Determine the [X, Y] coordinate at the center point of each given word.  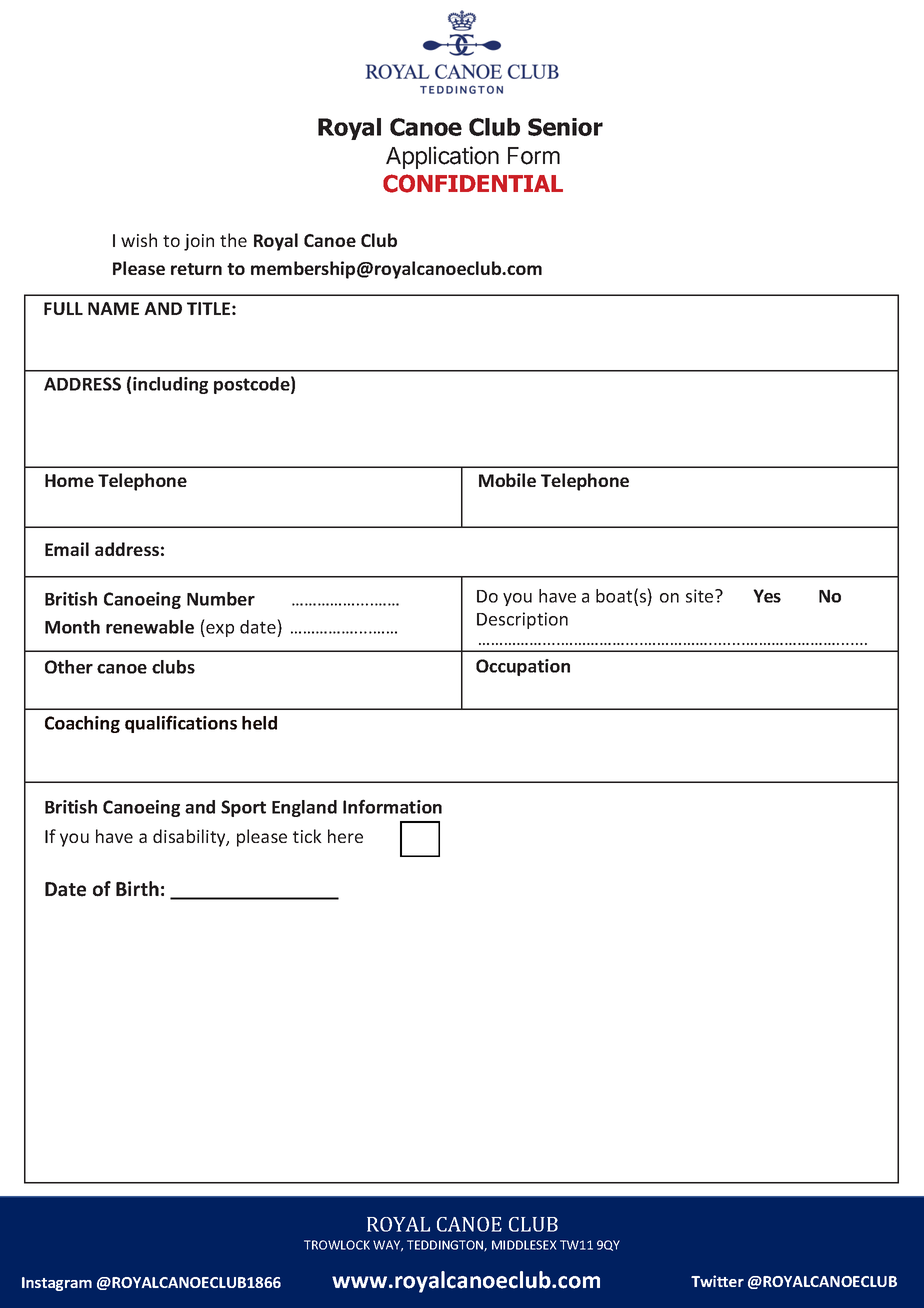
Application [442, 157]
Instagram [57, 1284]
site [701, 596]
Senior [565, 127]
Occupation [523, 667]
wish [139, 240]
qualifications [181, 724]
